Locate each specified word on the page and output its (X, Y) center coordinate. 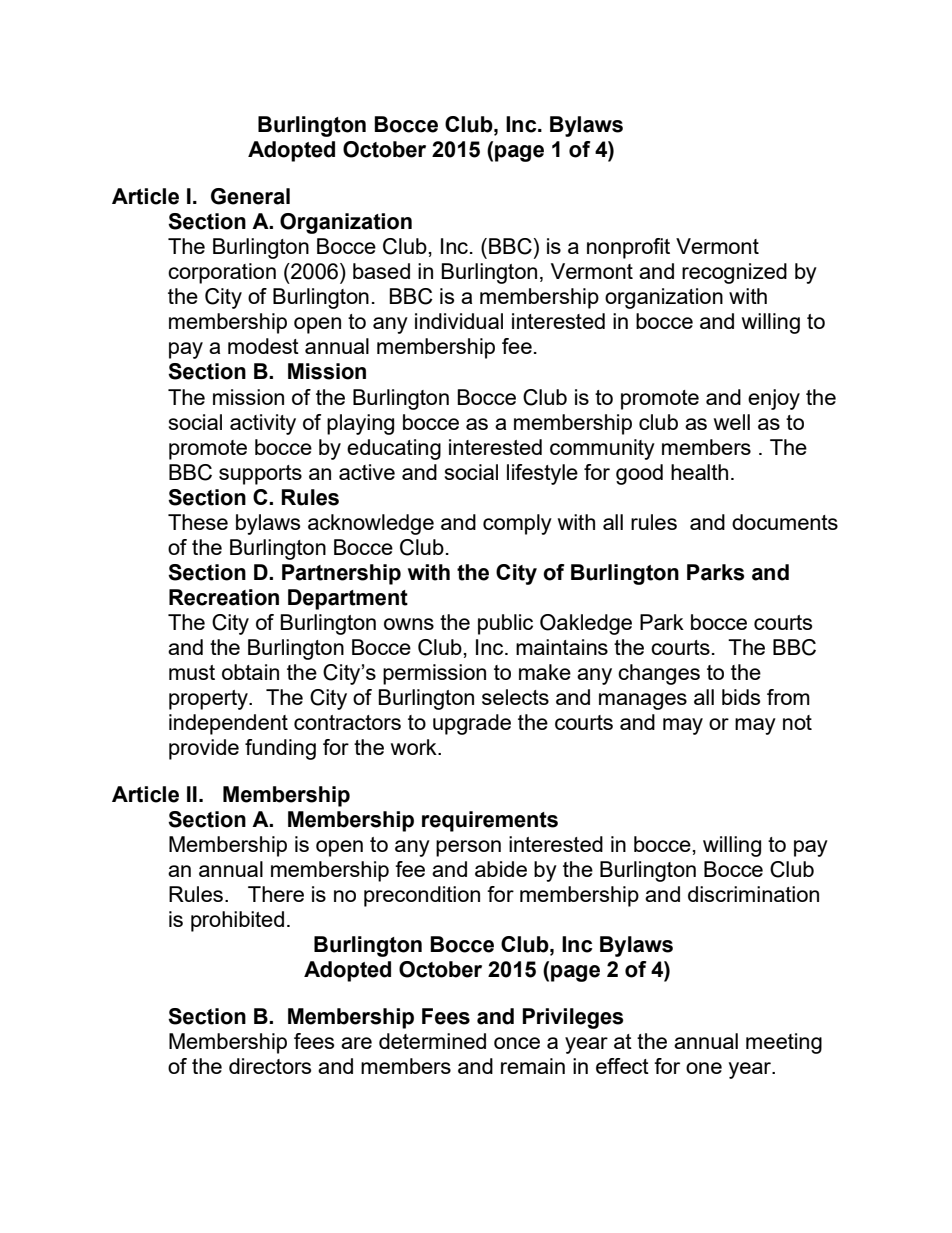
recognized (734, 273)
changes (659, 674)
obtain (250, 672)
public (505, 624)
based (381, 271)
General (250, 196)
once (517, 1043)
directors (270, 1066)
